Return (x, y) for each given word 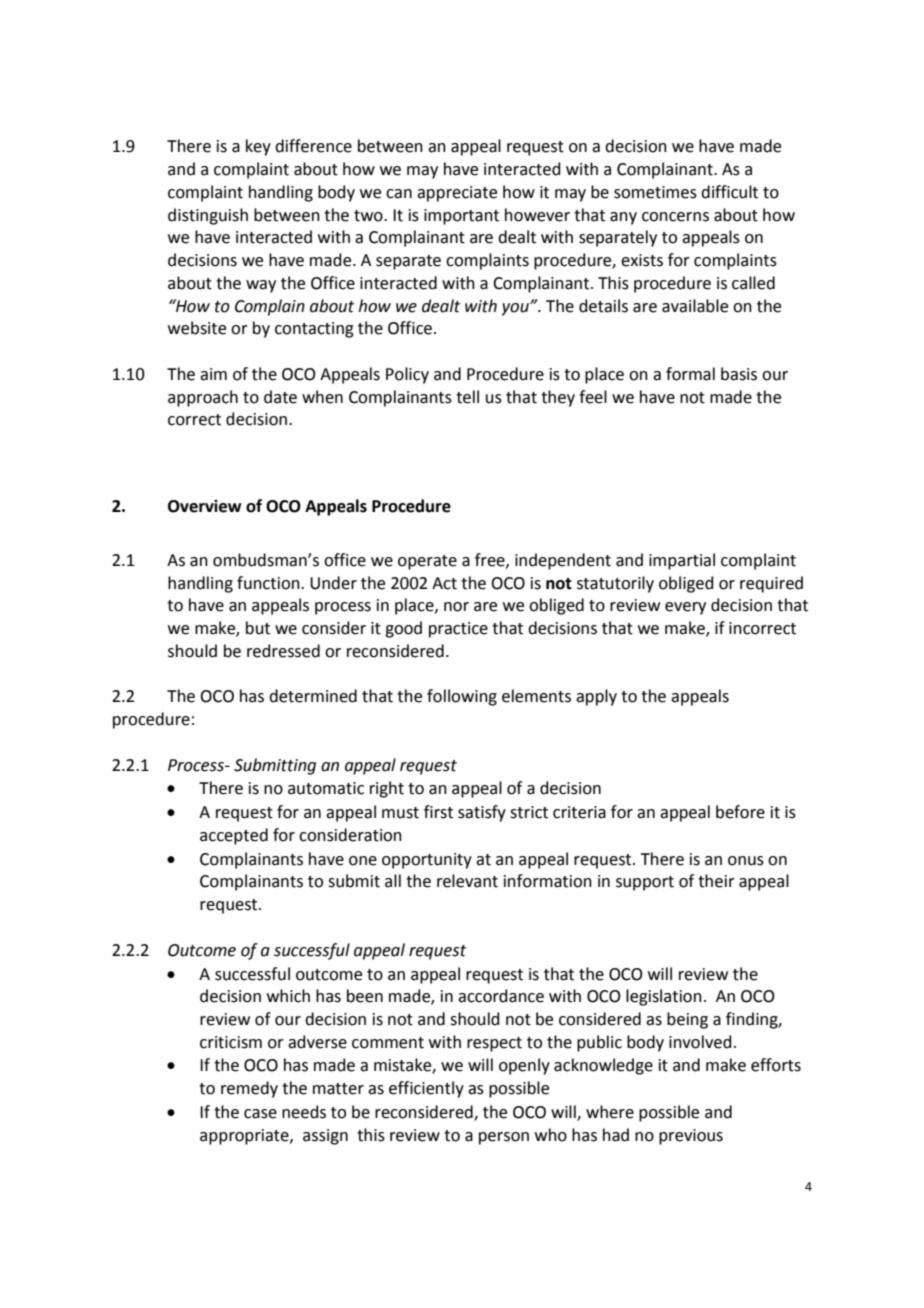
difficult (729, 192)
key (258, 147)
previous (691, 1137)
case (260, 1114)
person (504, 1138)
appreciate (457, 194)
